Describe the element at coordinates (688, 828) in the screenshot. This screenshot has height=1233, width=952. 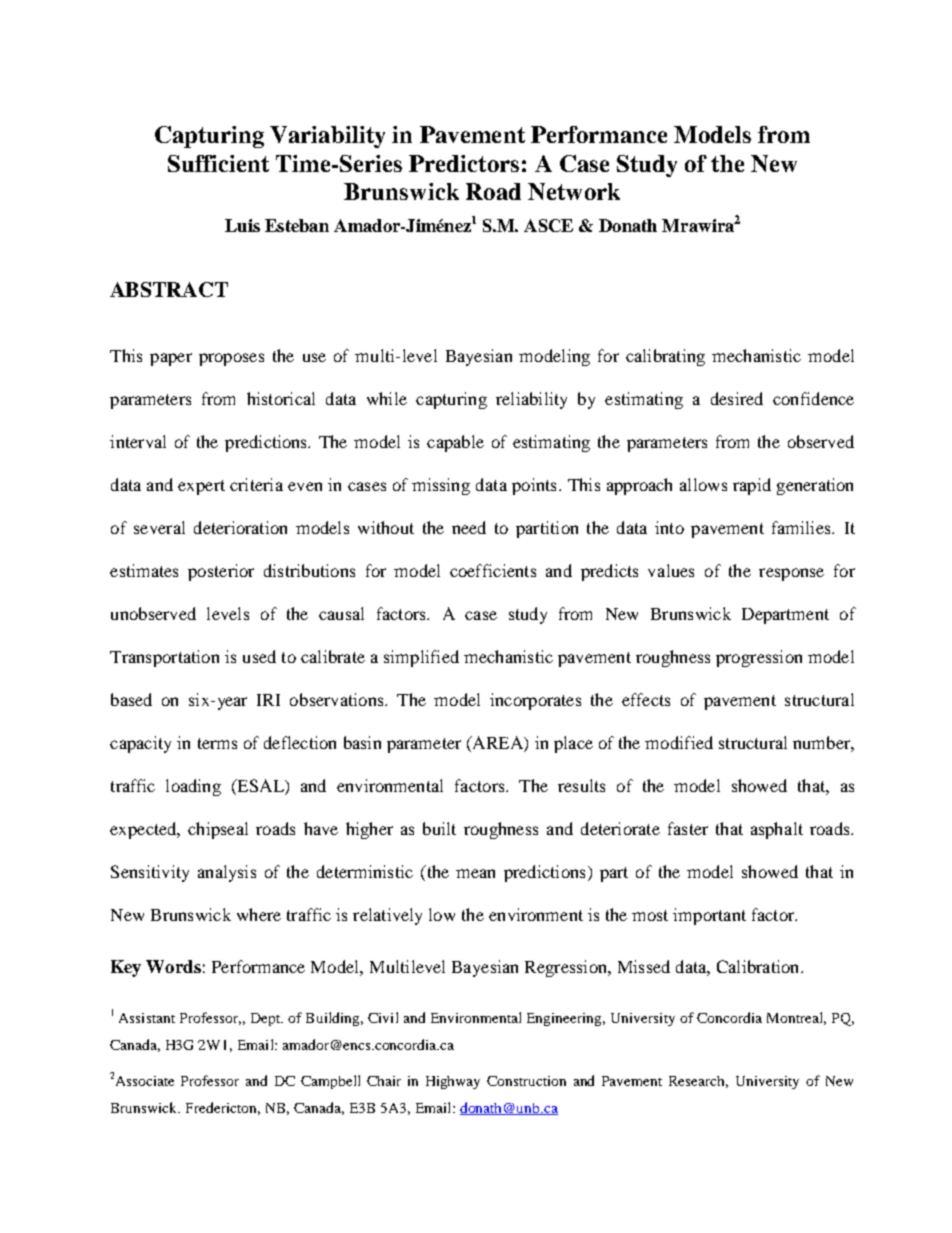
I see `faster` at that location.
